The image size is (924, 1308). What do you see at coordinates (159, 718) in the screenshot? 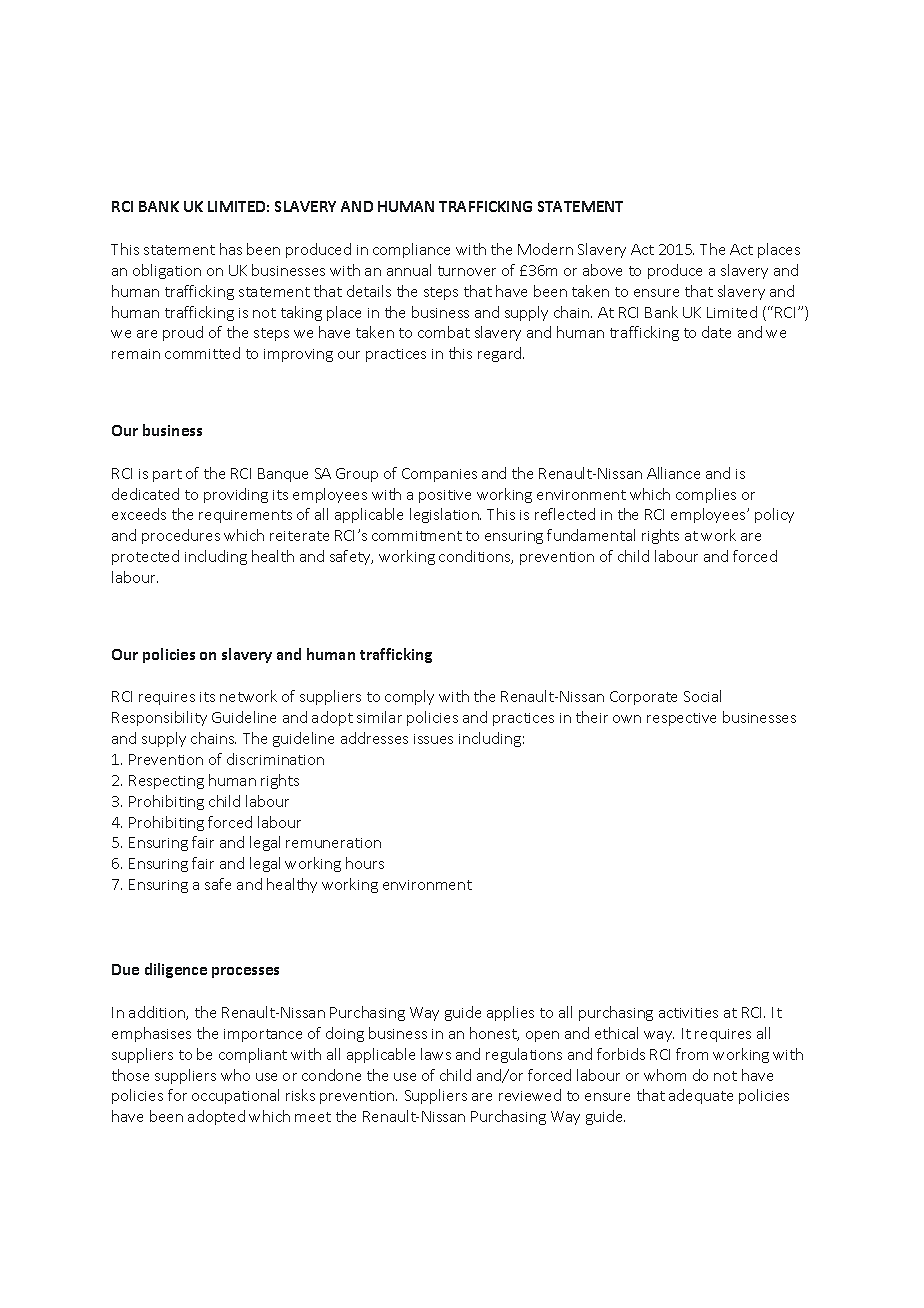
I see `Responsibility` at bounding box center [159, 718].
